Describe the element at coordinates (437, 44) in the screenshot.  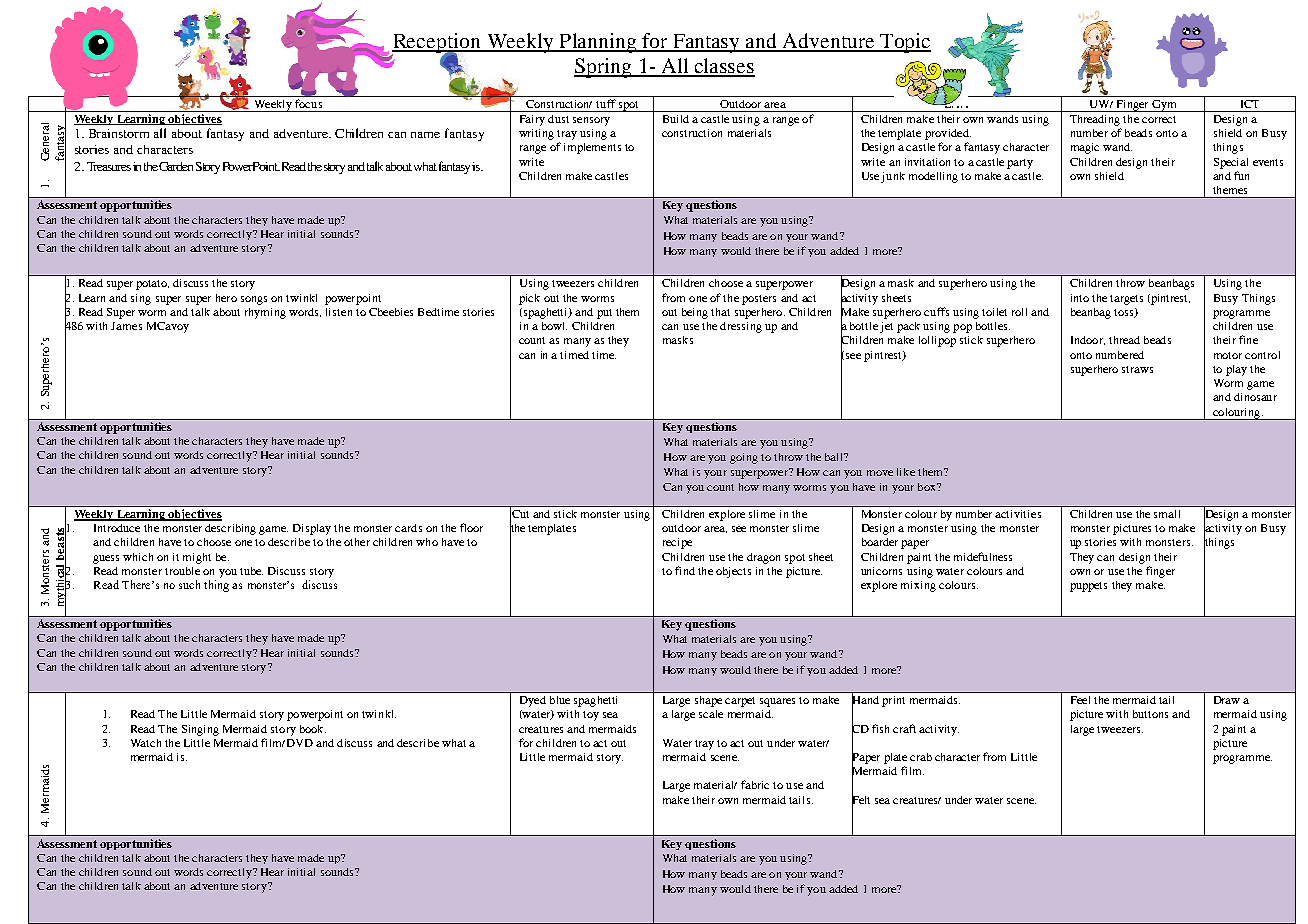
I see `Reception` at that location.
